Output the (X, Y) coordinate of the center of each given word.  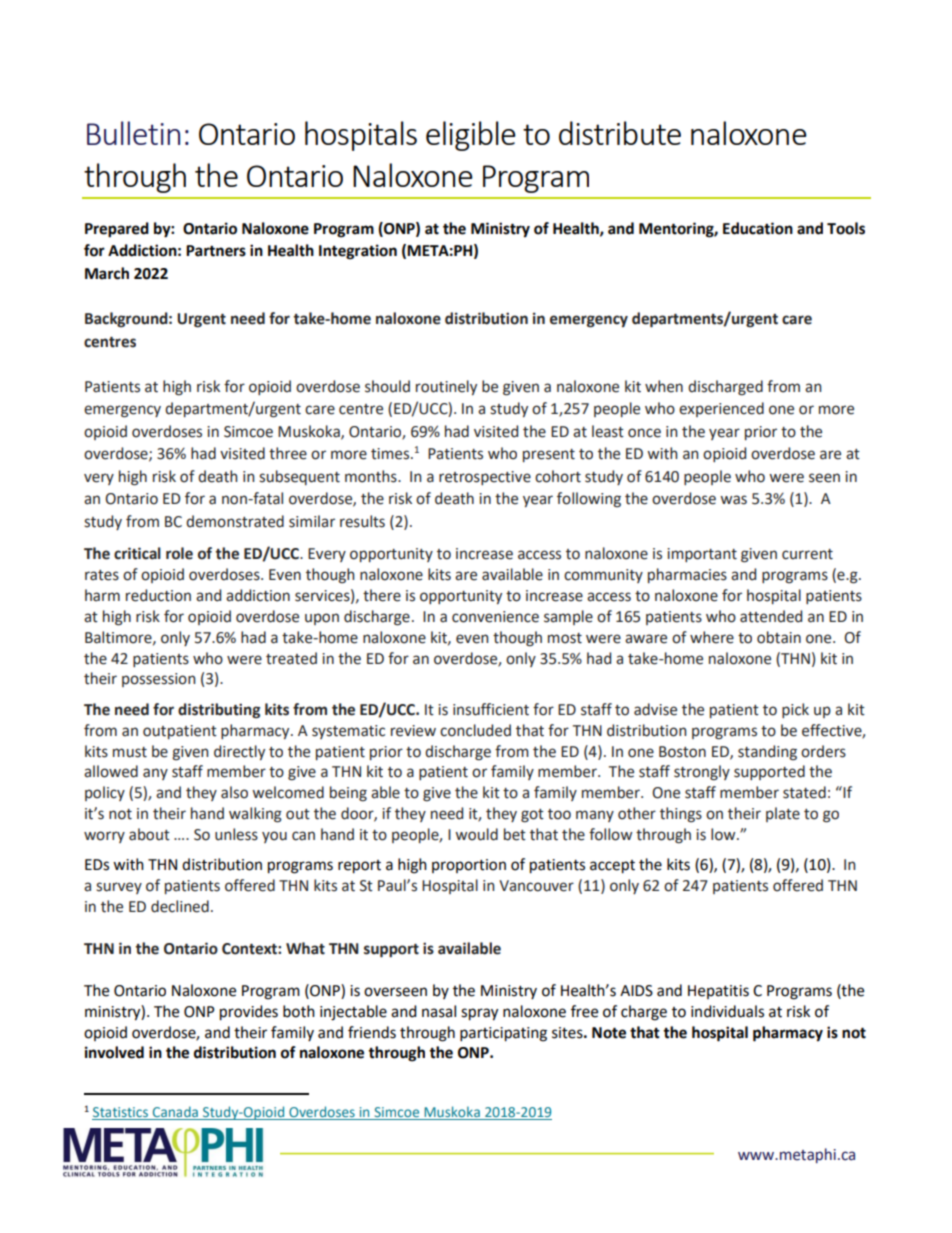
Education (758, 228)
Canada (175, 1113)
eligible (471, 136)
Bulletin (133, 133)
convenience (495, 617)
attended (771, 616)
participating (503, 1034)
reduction (158, 595)
